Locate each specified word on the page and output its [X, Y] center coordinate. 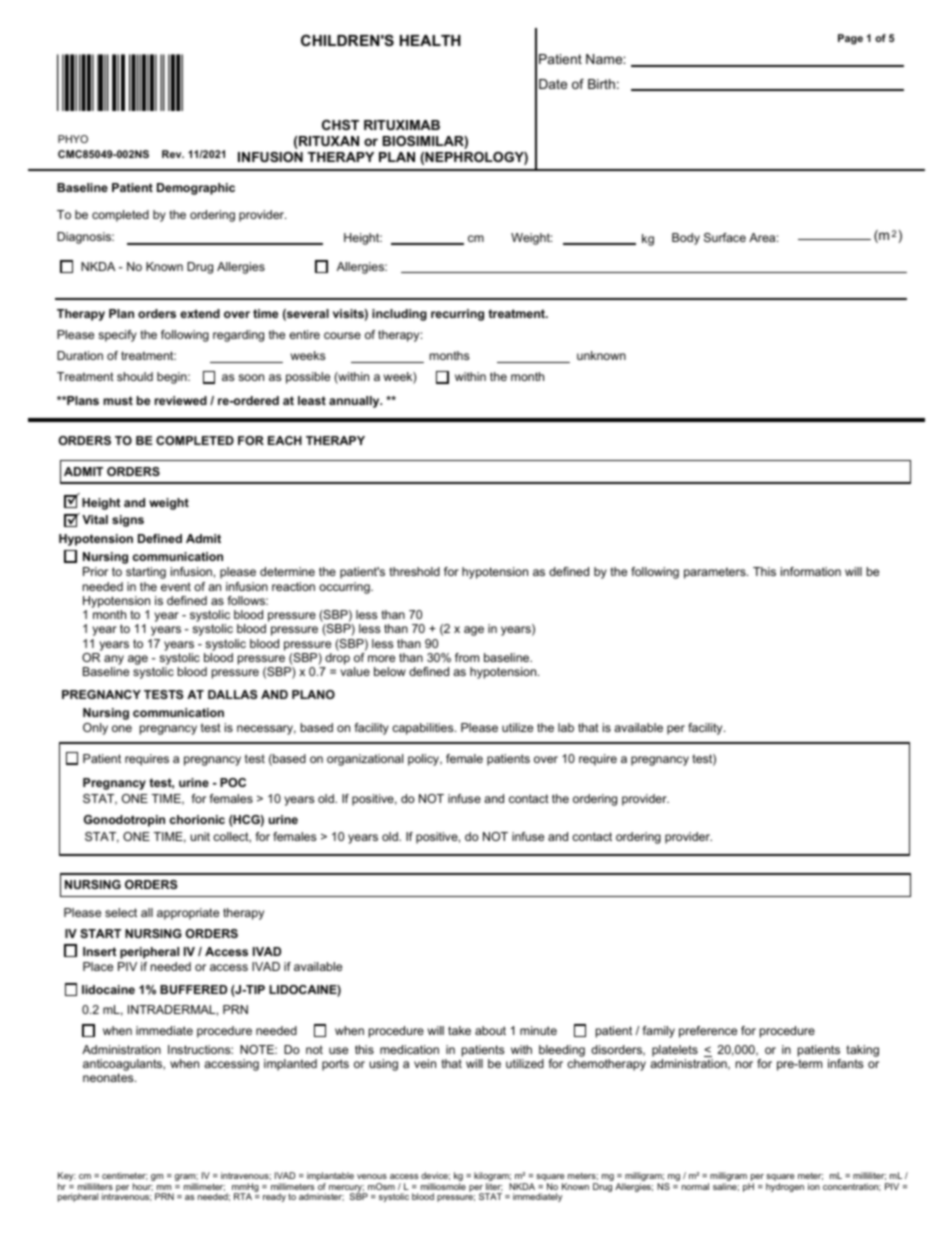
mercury [347, 1189]
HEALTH [430, 40]
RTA [243, 1196]
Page [850, 39]
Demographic [196, 189]
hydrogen [785, 1187]
